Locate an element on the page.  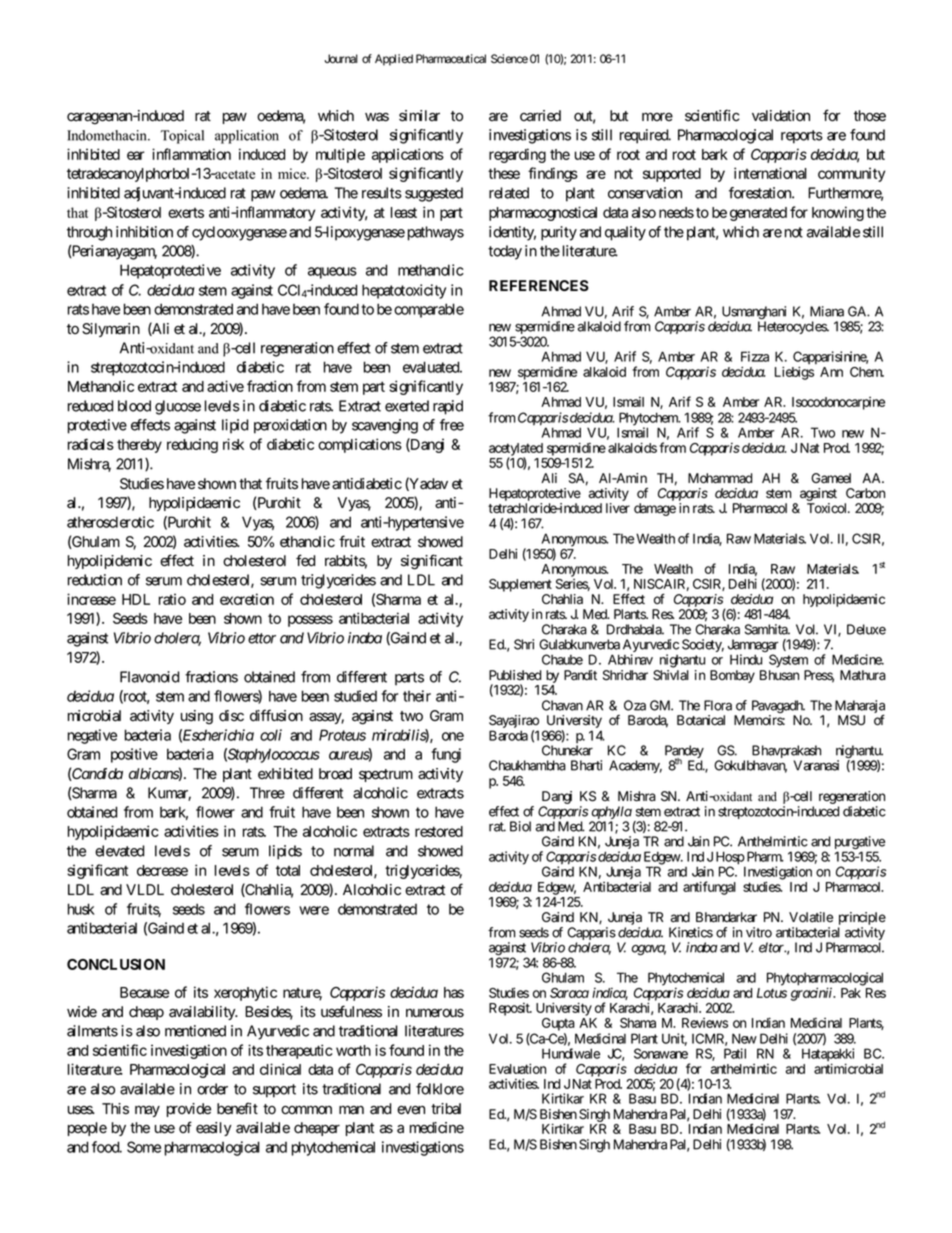
Topical is located at coordinates (182, 137).
